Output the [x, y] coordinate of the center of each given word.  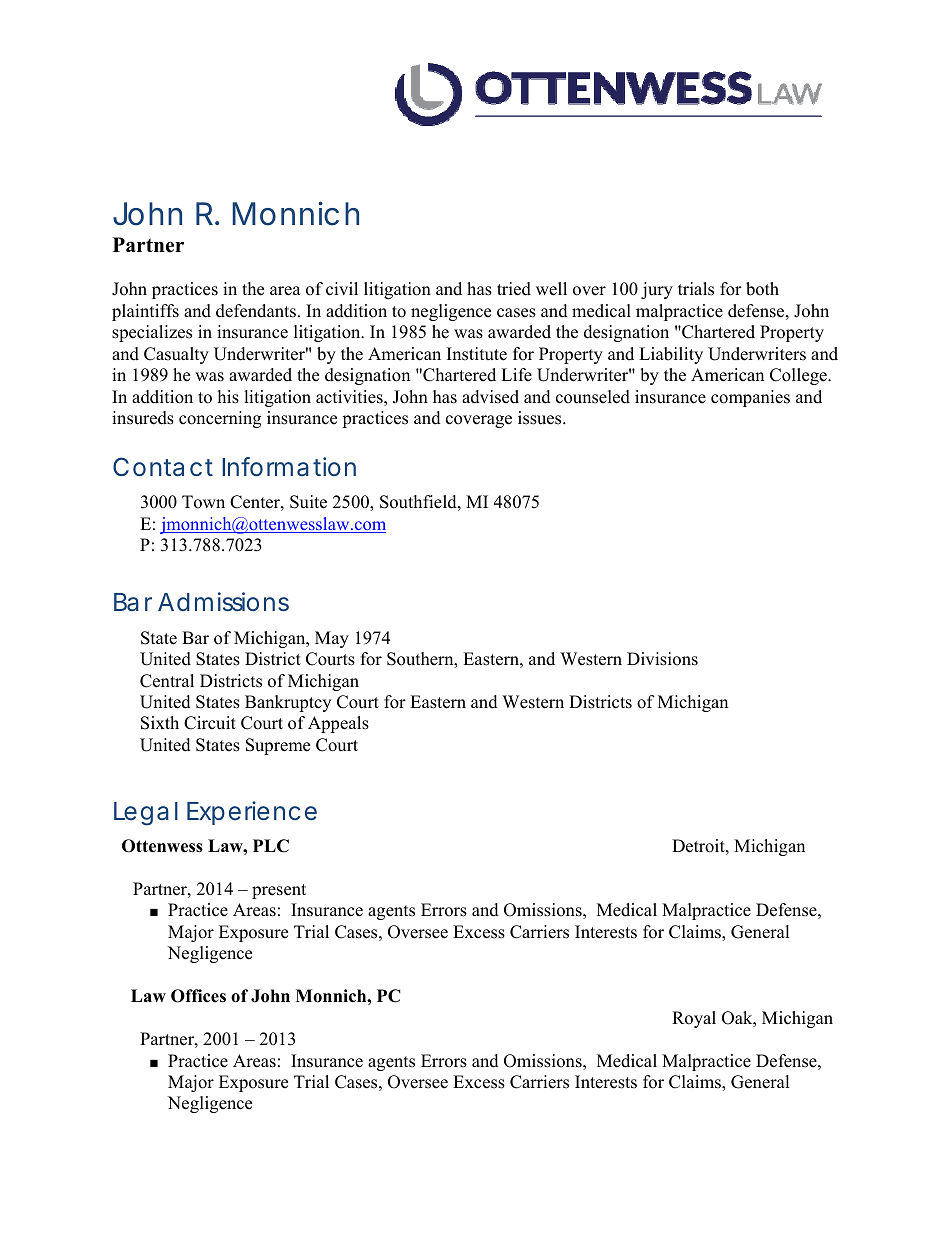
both [762, 289]
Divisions [662, 659]
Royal [694, 1019]
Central [167, 681]
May [332, 639]
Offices [198, 996]
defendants [256, 311]
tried [514, 289]
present [279, 891]
